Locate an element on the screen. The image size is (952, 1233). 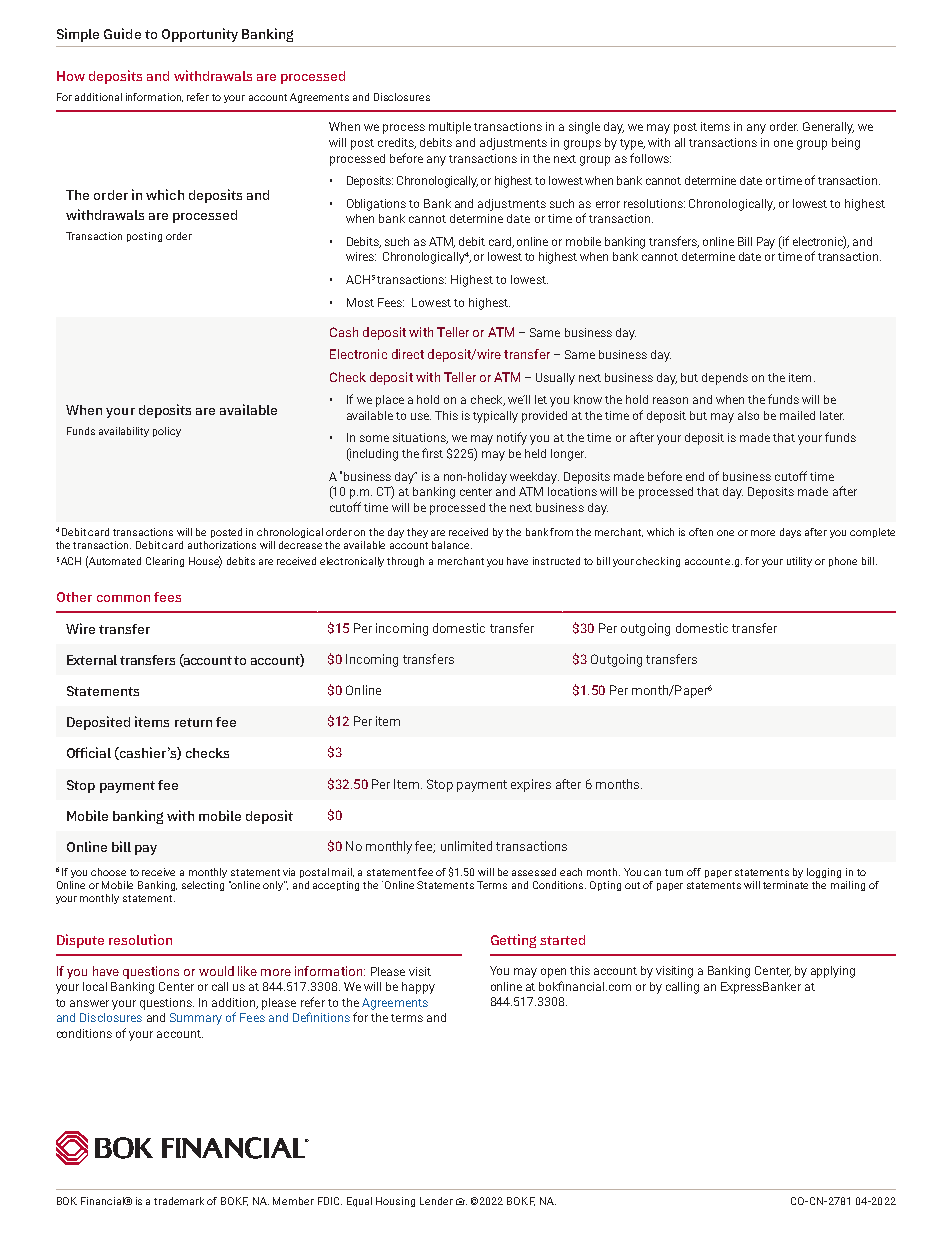
Lender is located at coordinates (436, 1201).
